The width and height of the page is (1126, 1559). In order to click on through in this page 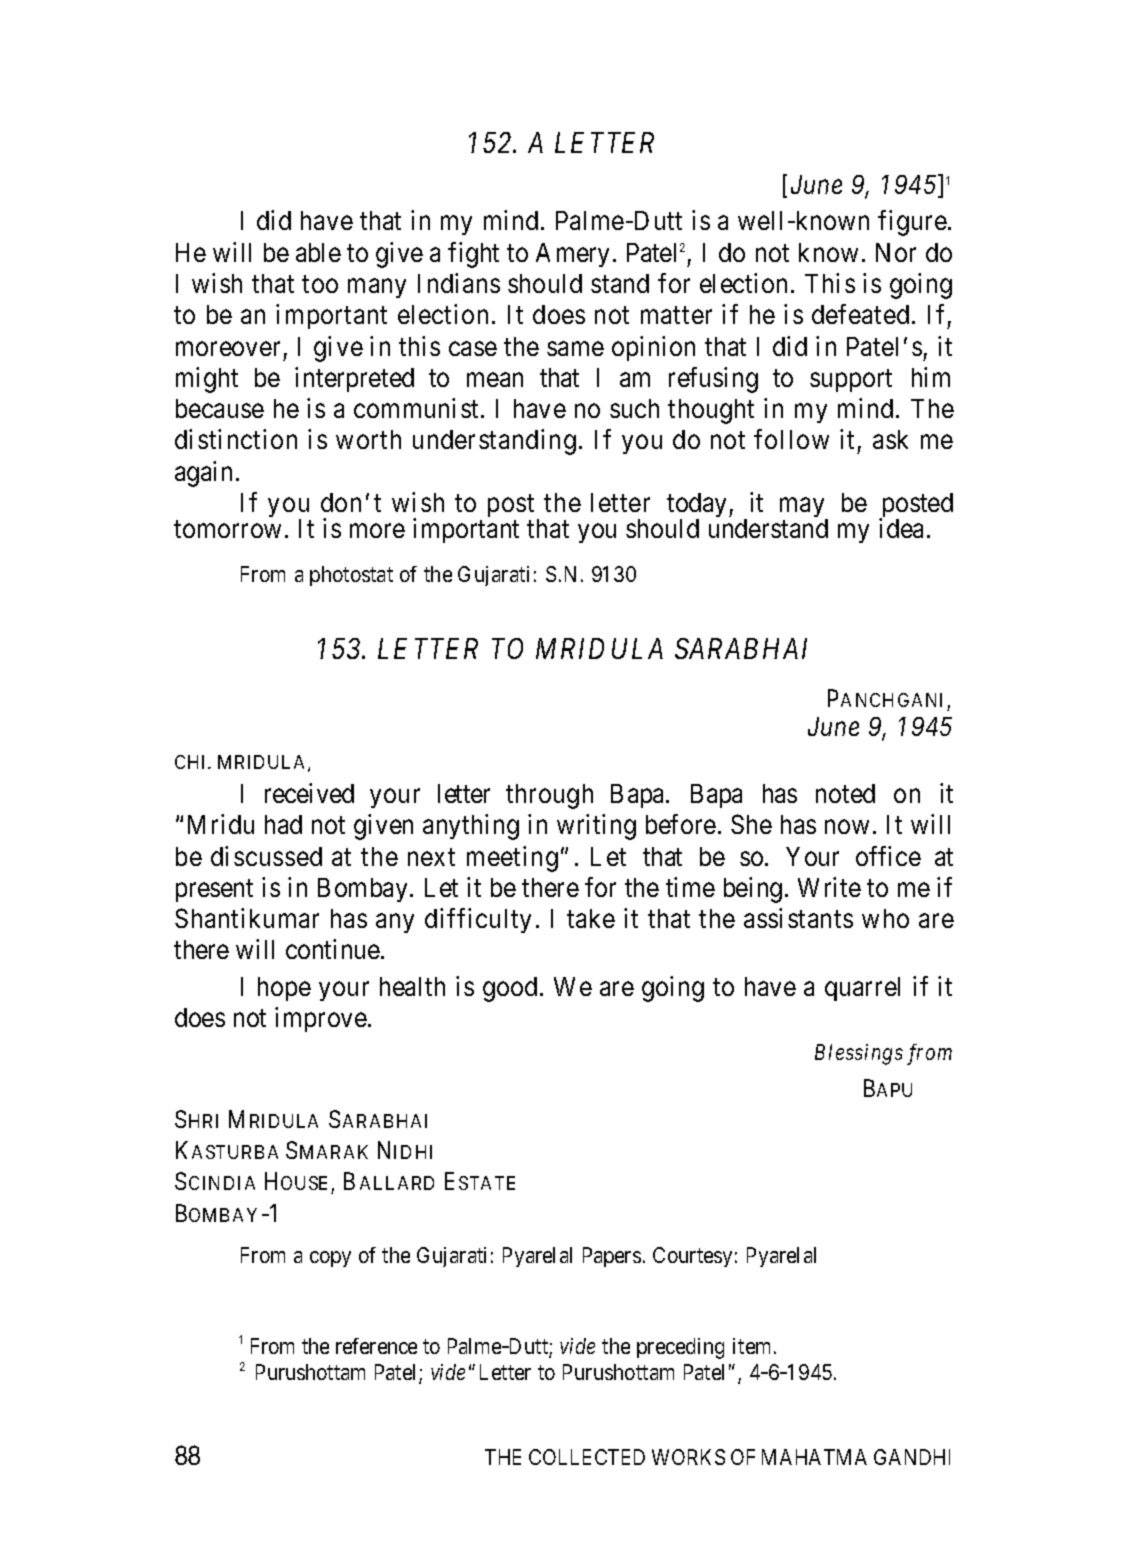, I will do `click(549, 796)`.
